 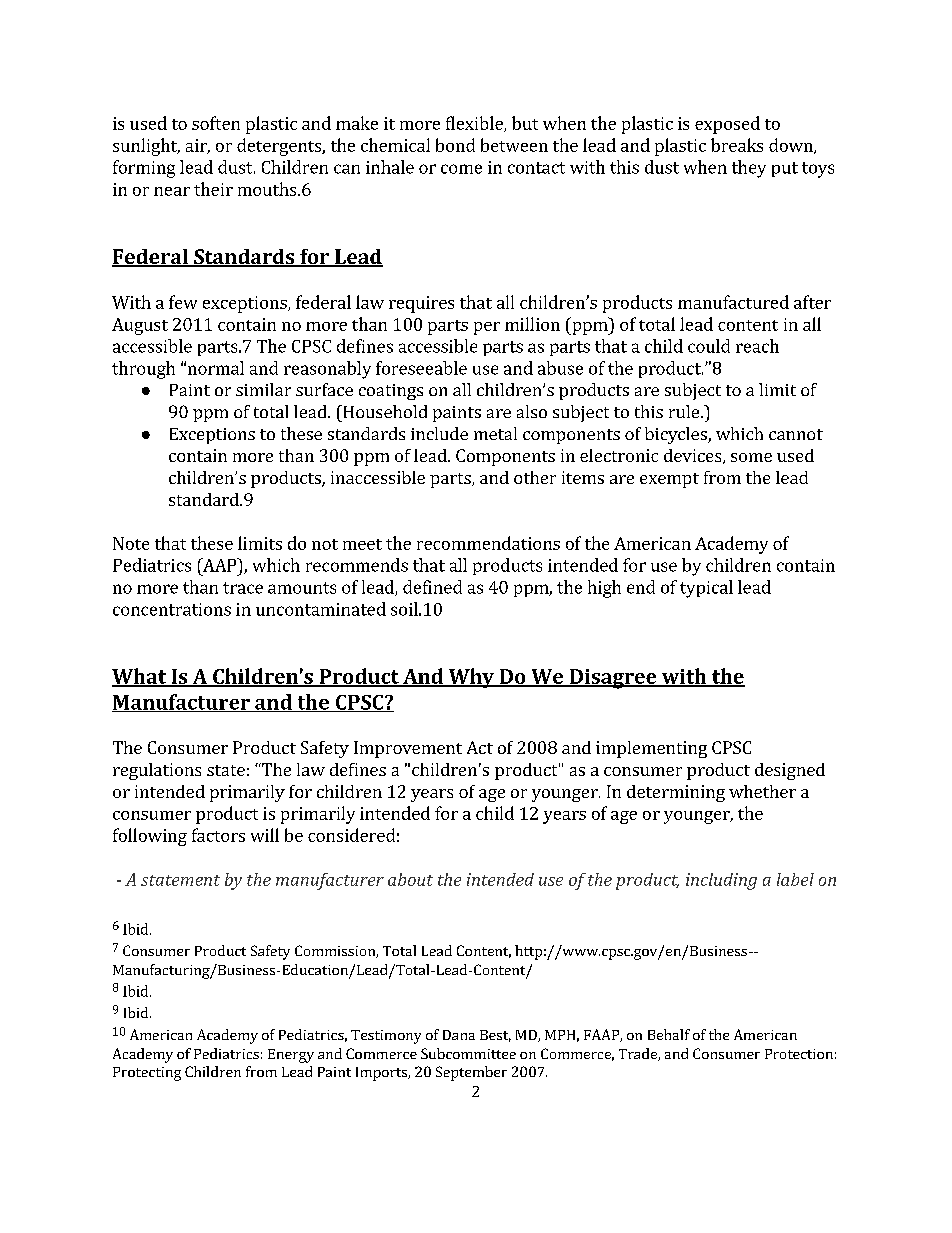 What do you see at coordinates (455, 145) in the page?
I see `bond` at bounding box center [455, 145].
